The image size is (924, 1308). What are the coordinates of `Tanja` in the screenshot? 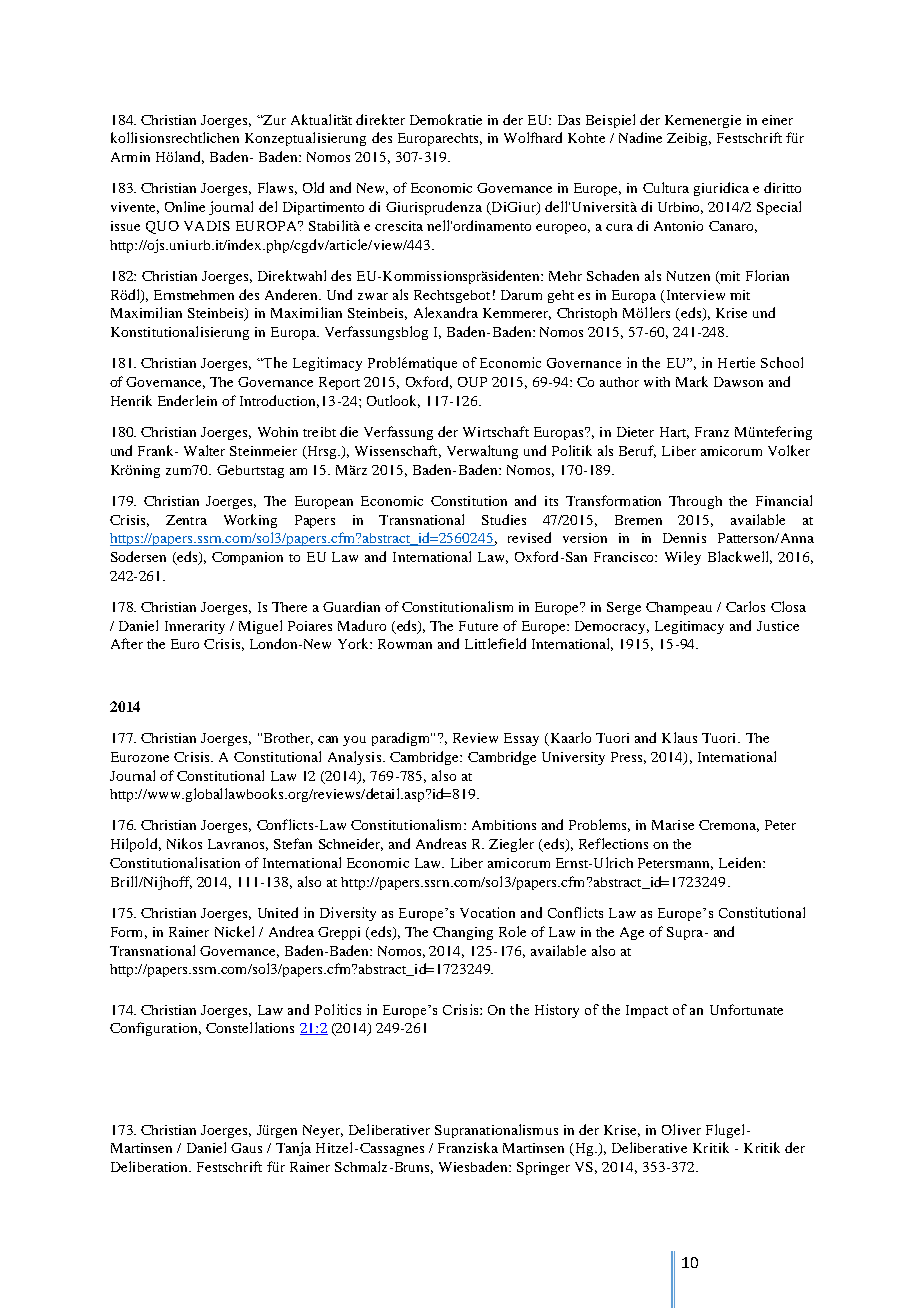 It's located at (293, 1149).
